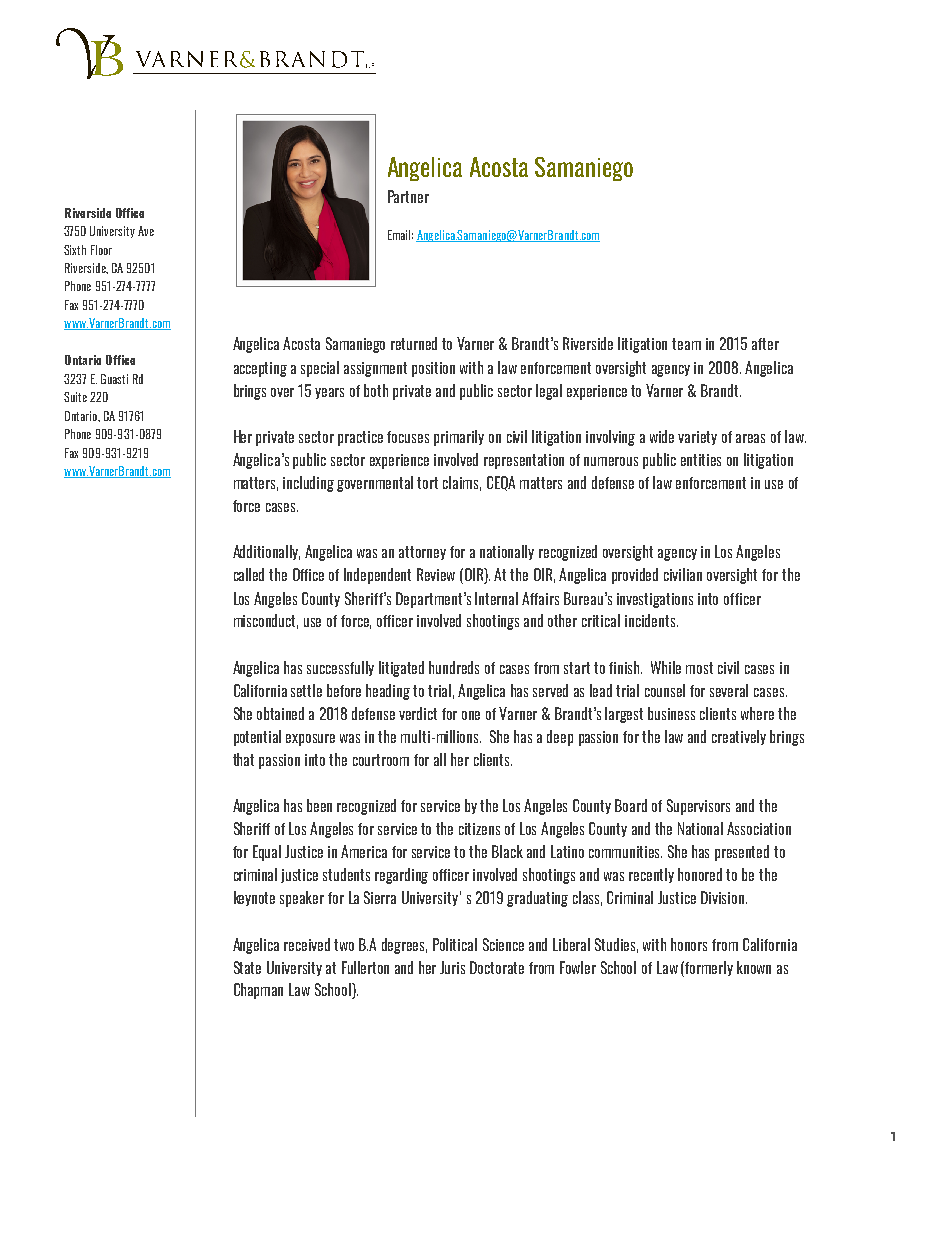 The image size is (952, 1233). What do you see at coordinates (267, 853) in the screenshot?
I see `Equal` at bounding box center [267, 853].
